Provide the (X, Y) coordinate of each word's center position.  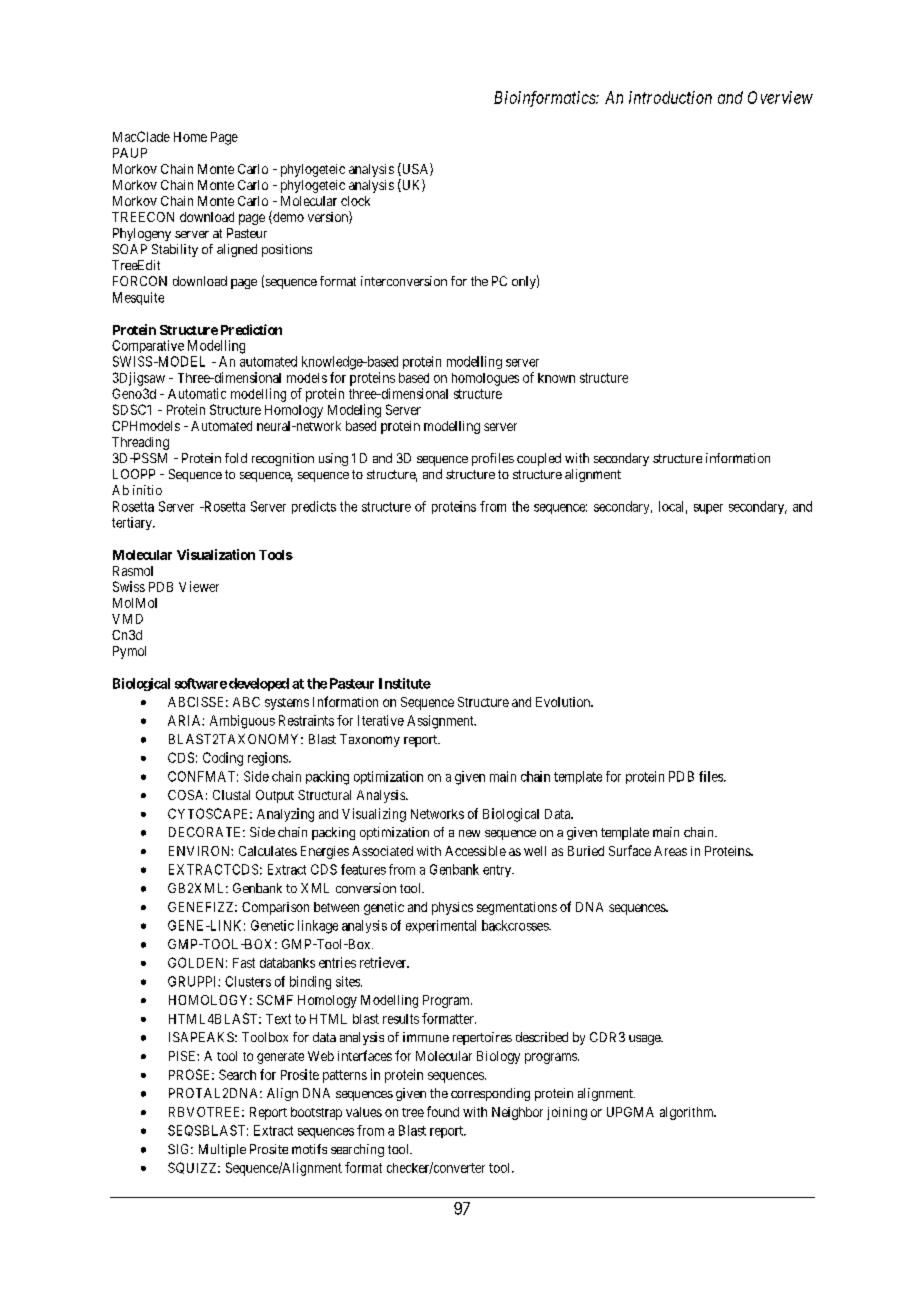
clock (355, 201)
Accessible (475, 851)
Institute (405, 683)
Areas (670, 851)
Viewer (199, 586)
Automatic (197, 393)
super (708, 509)
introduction (670, 97)
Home (190, 137)
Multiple (222, 1150)
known (556, 378)
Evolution (564, 702)
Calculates (268, 851)
